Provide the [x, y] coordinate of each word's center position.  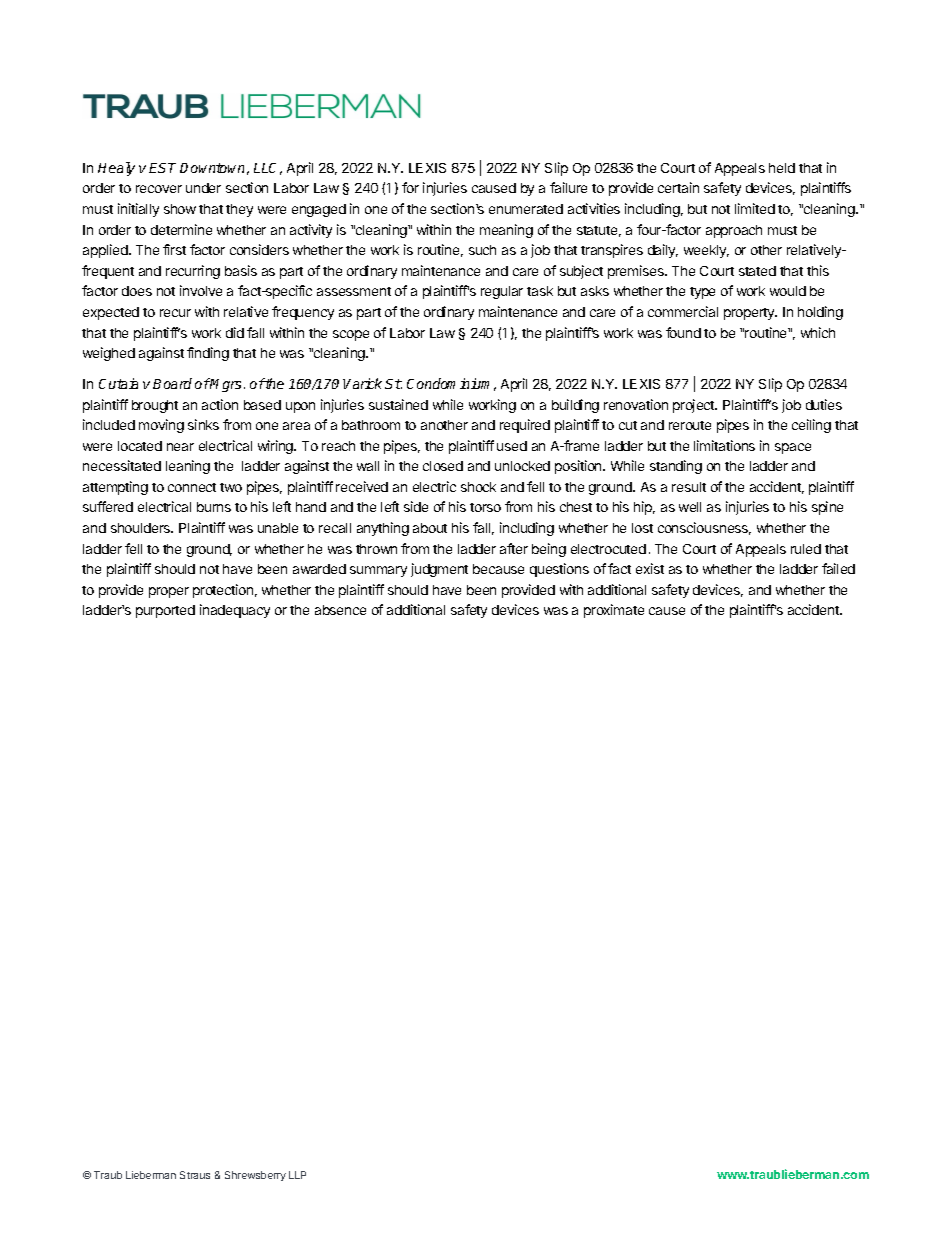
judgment [439, 570]
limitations [724, 445]
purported [165, 611]
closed [443, 466]
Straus [195, 1175]
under [203, 188]
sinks [203, 424]
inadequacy [235, 611]
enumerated [526, 209]
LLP [297, 1175]
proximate [614, 611]
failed [838, 568]
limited [755, 208]
